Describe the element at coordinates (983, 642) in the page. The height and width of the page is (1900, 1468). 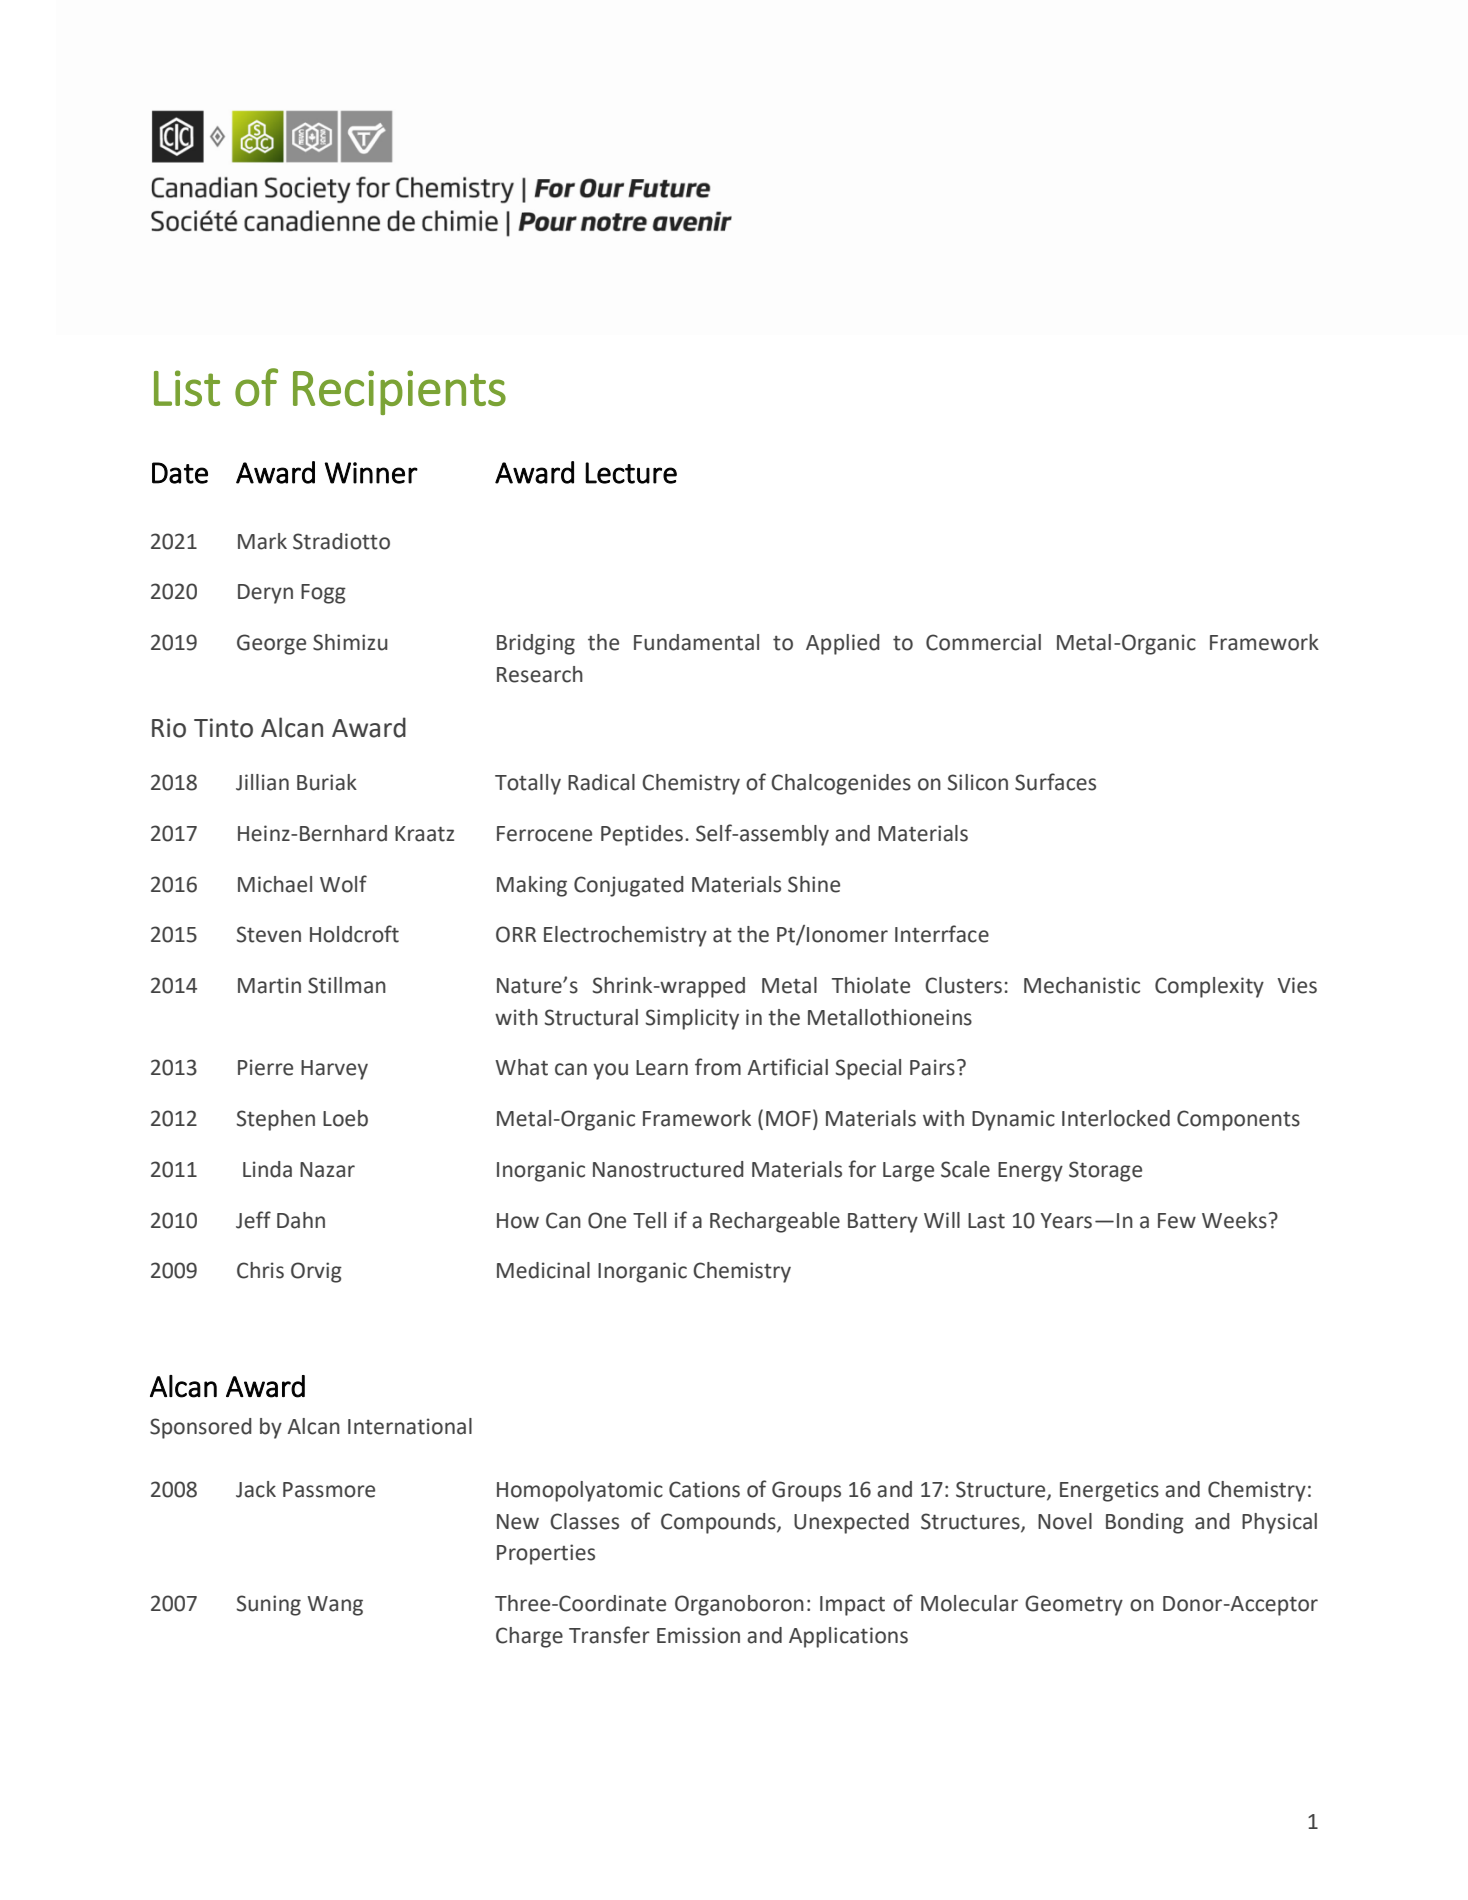
I see `Commercial` at that location.
